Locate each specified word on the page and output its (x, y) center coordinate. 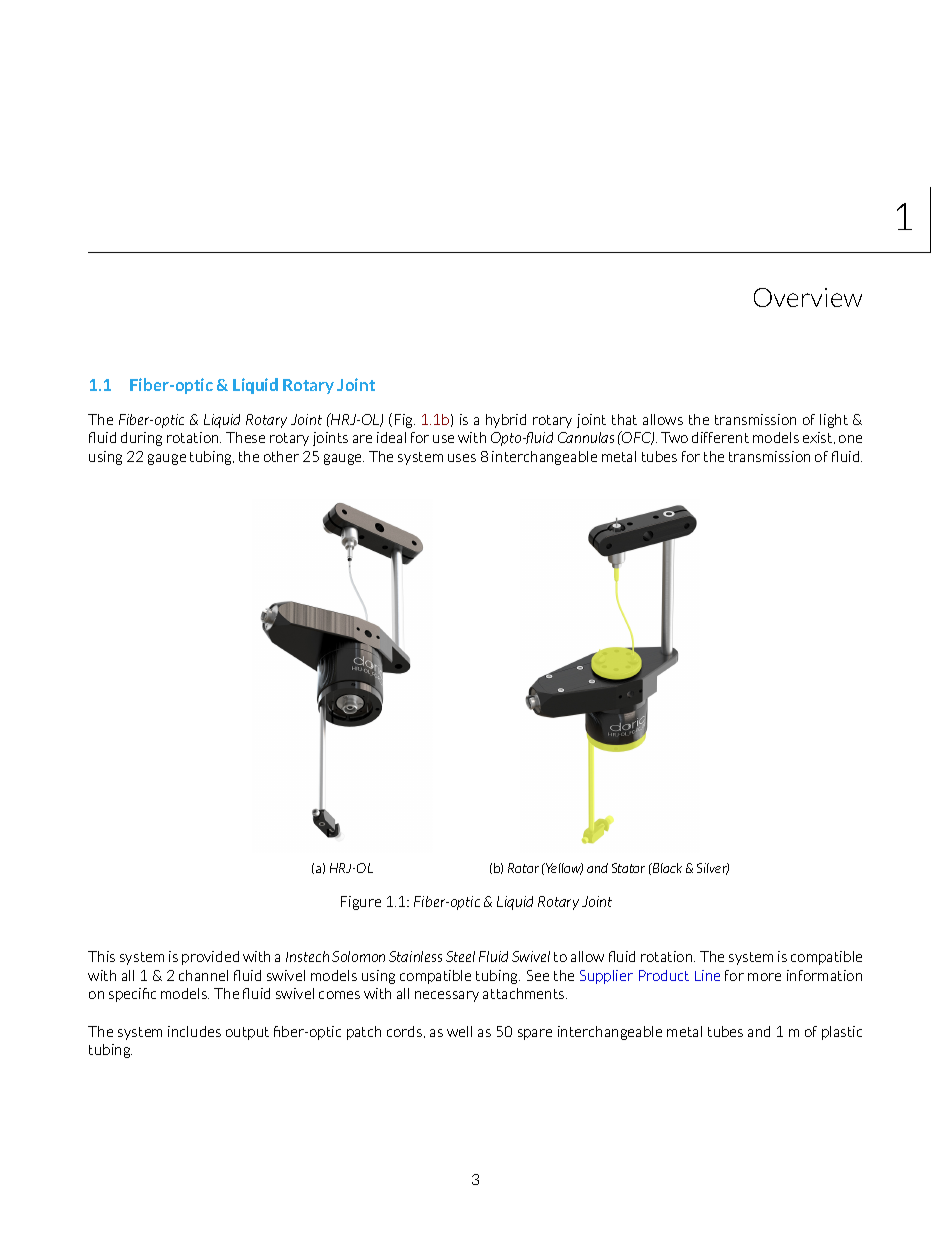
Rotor (523, 868)
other (281, 456)
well (459, 1031)
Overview (808, 297)
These (245, 437)
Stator (628, 868)
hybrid (506, 421)
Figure (361, 903)
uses (462, 458)
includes (194, 1031)
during (141, 439)
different (720, 437)
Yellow (563, 869)
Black (666, 869)
